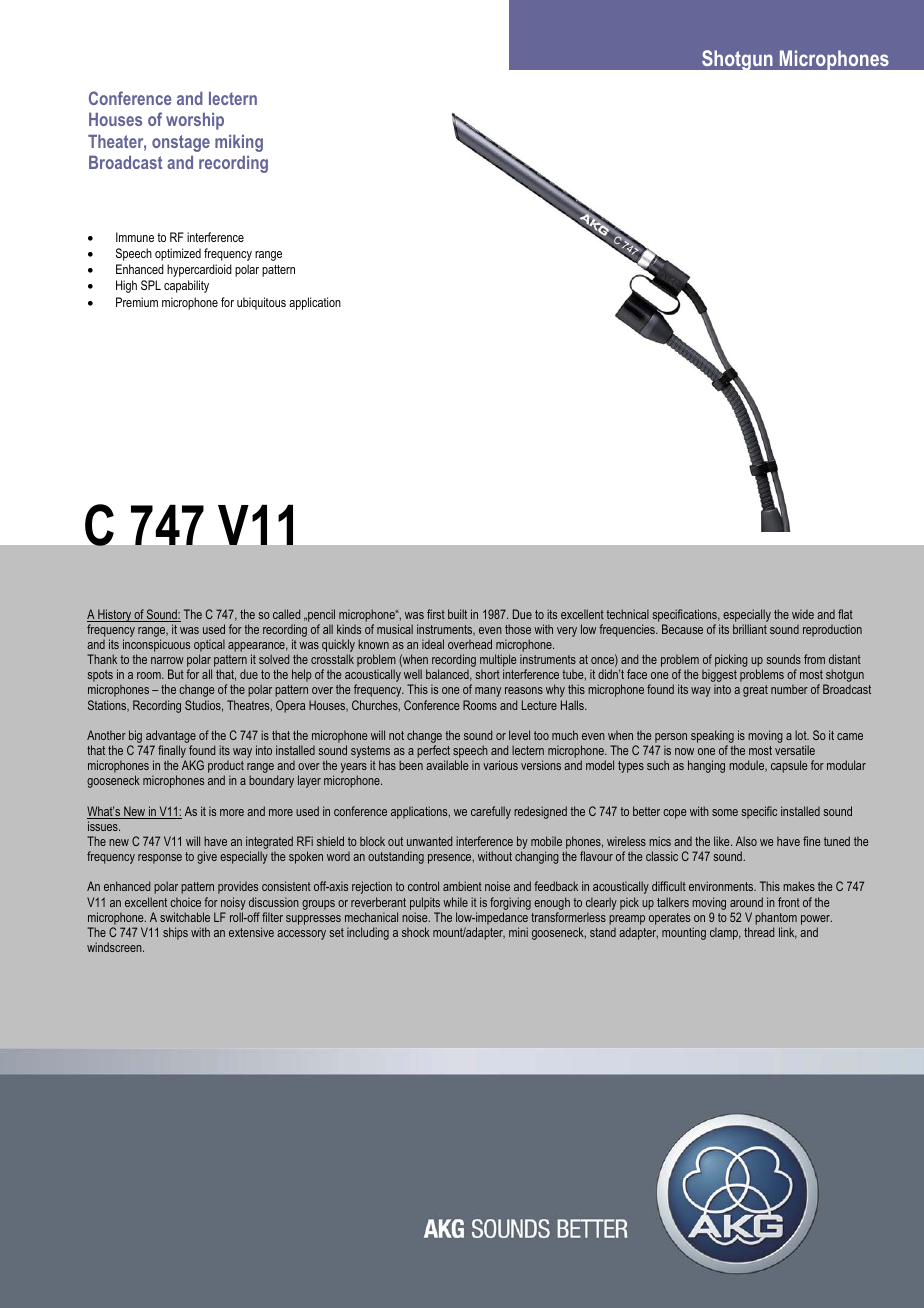 This page has height=1308, width=924. What do you see at coordinates (261, 303) in the page?
I see `ubiquitous` at bounding box center [261, 303].
